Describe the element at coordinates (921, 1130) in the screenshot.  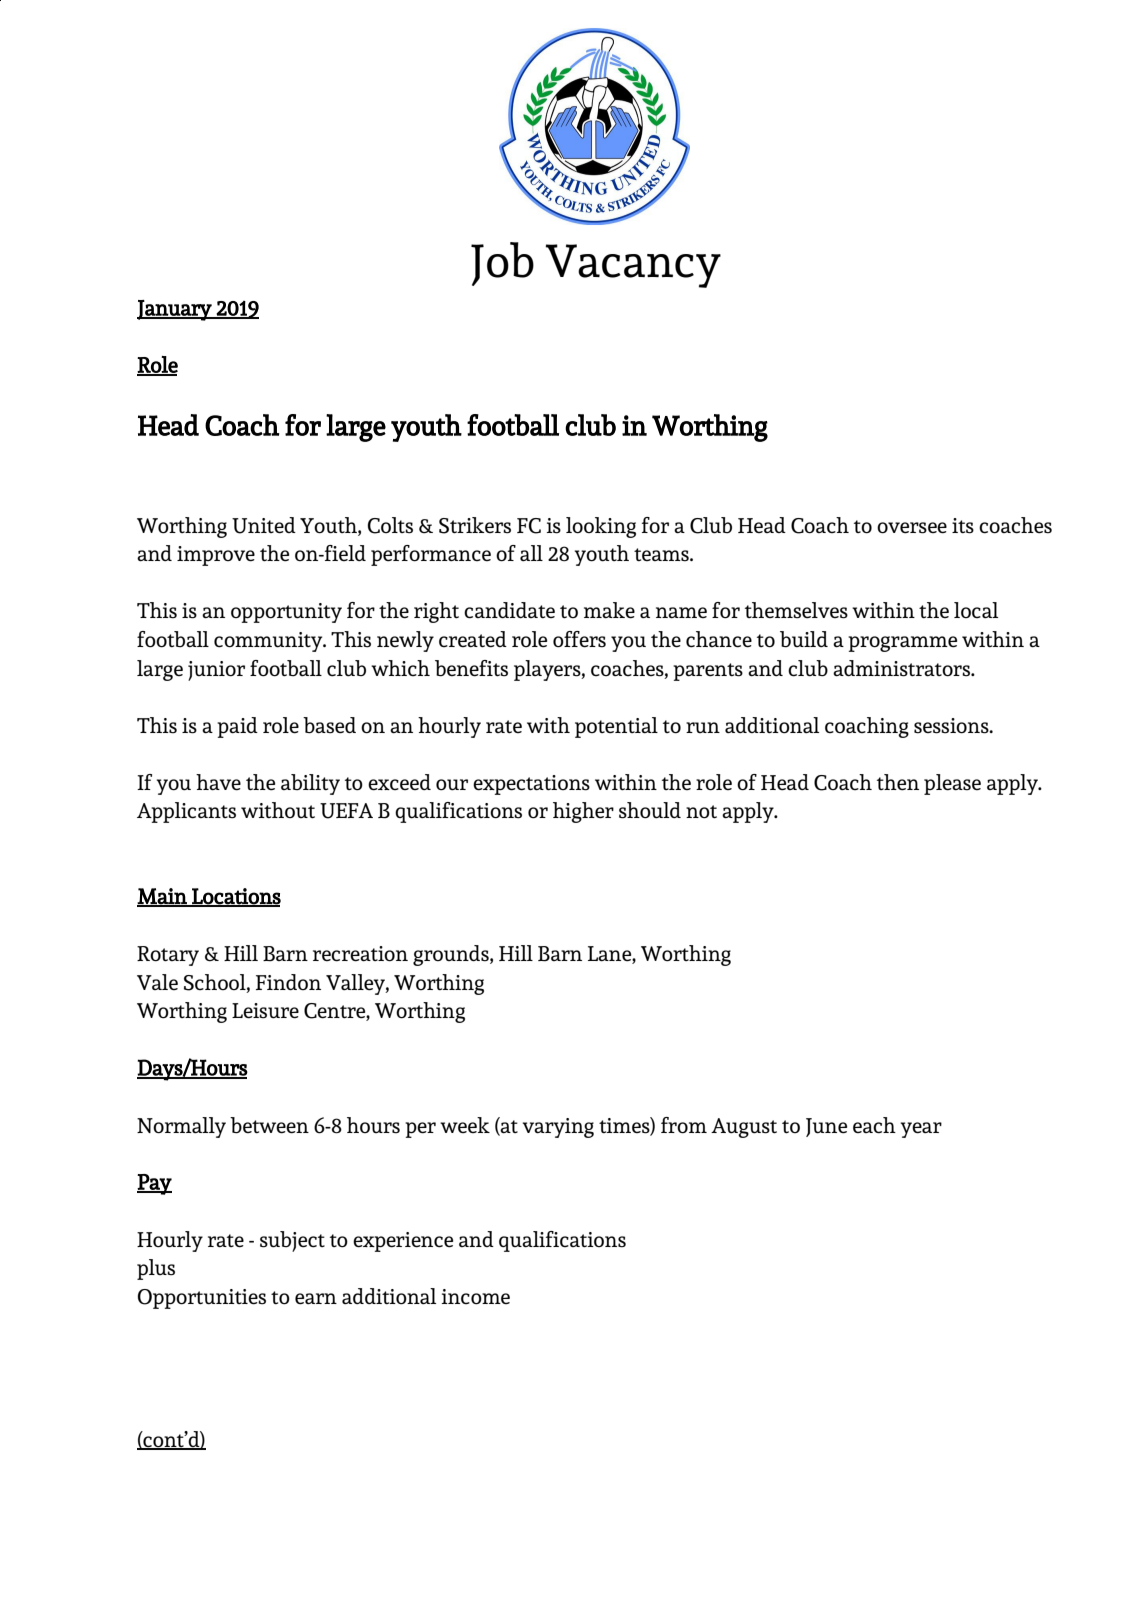
I see `year` at that location.
